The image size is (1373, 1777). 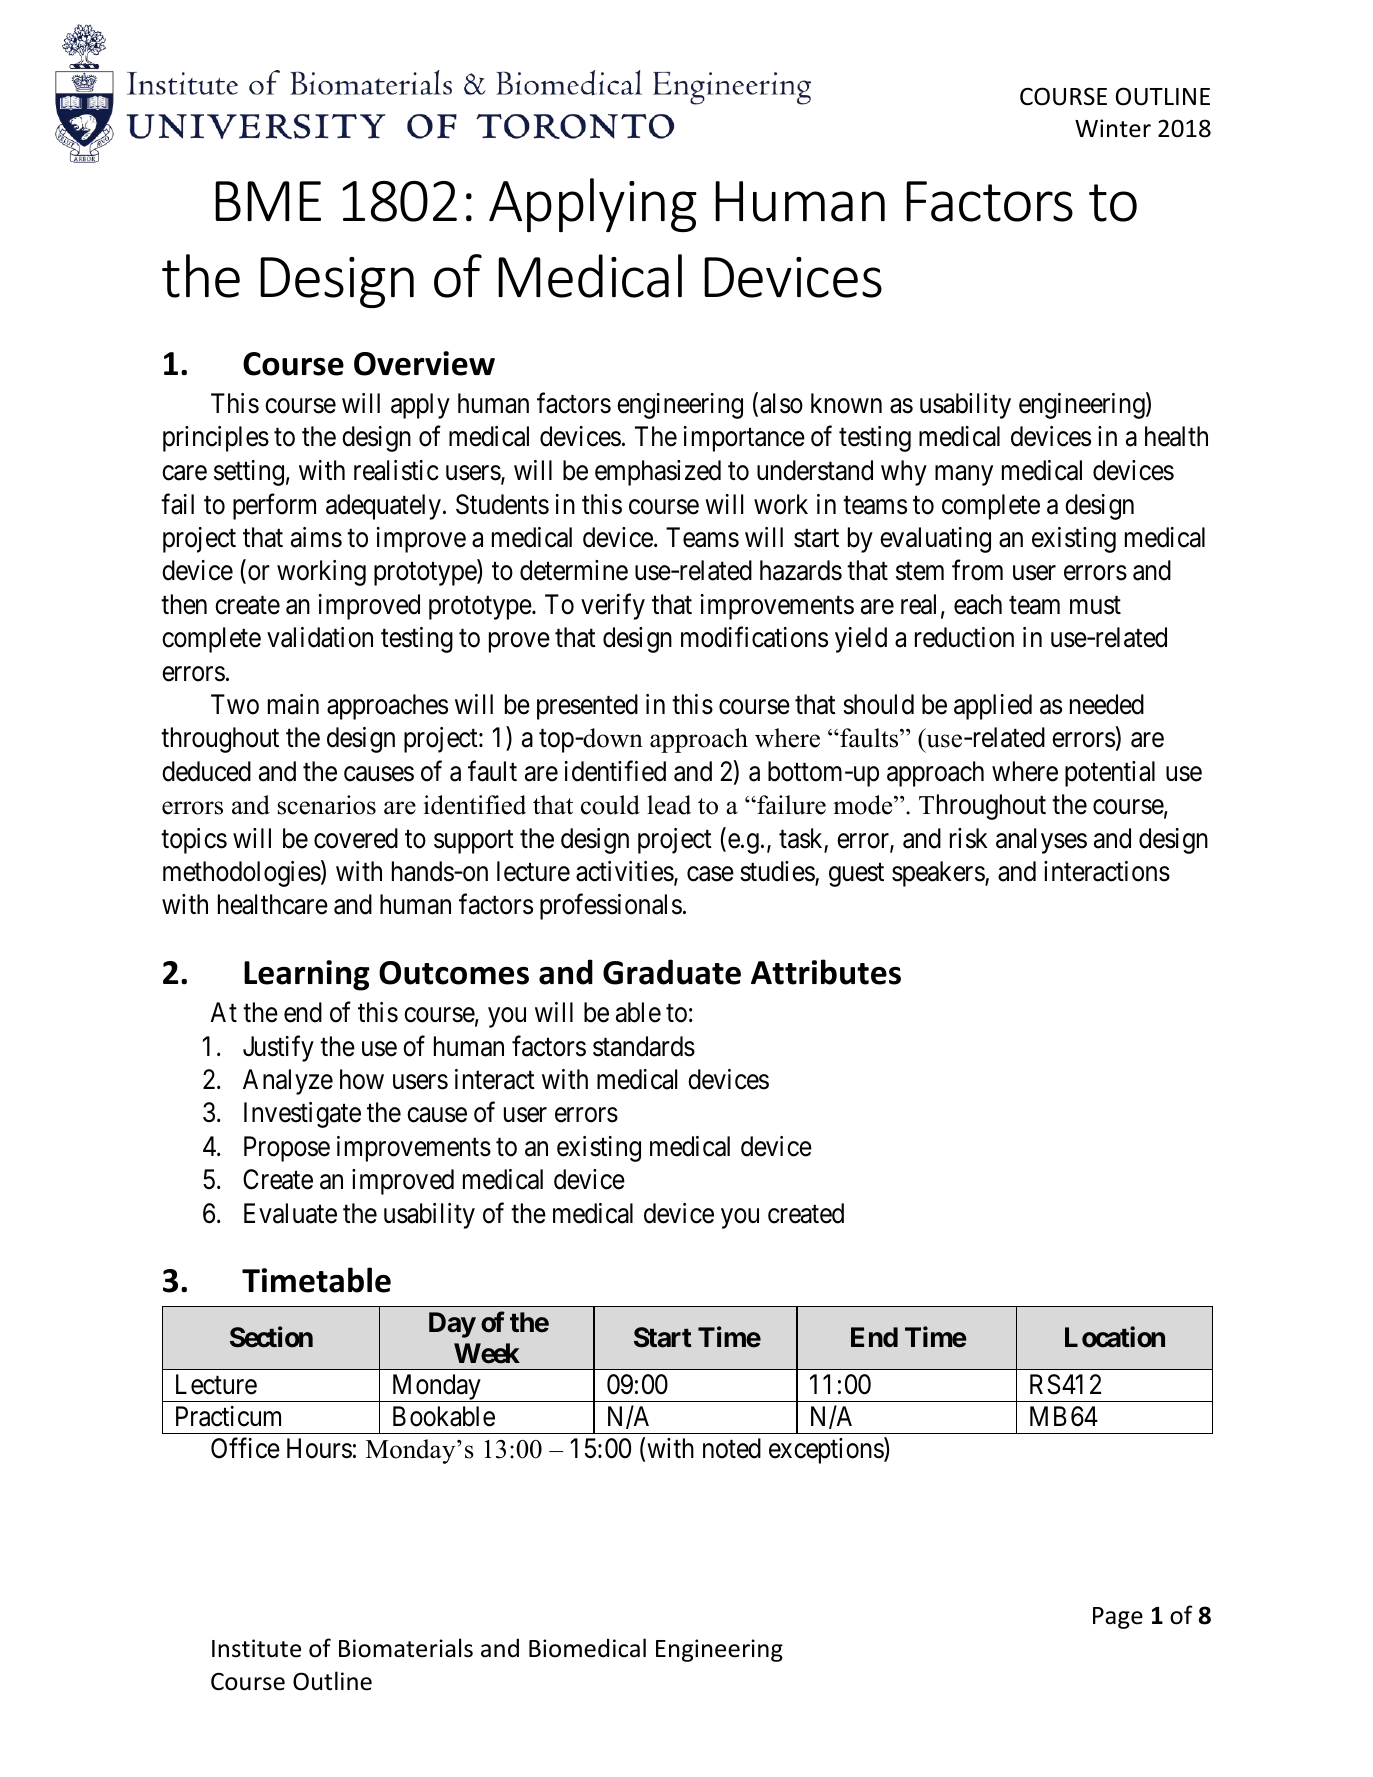 What do you see at coordinates (781, 403) in the screenshot?
I see `also` at bounding box center [781, 403].
